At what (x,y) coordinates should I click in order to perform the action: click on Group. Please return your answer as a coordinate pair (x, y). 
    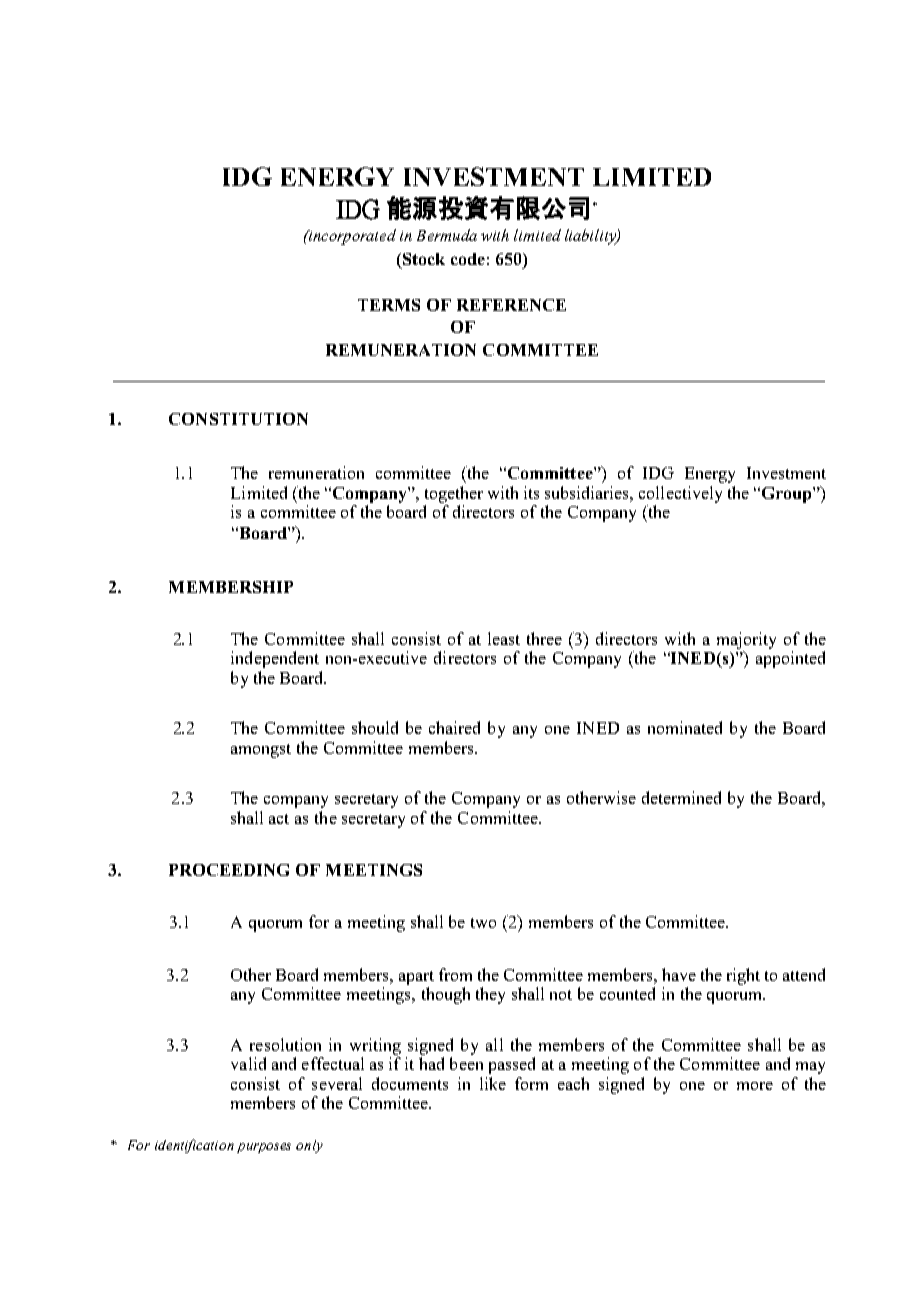
    Looking at the image, I should click on (786, 495).
